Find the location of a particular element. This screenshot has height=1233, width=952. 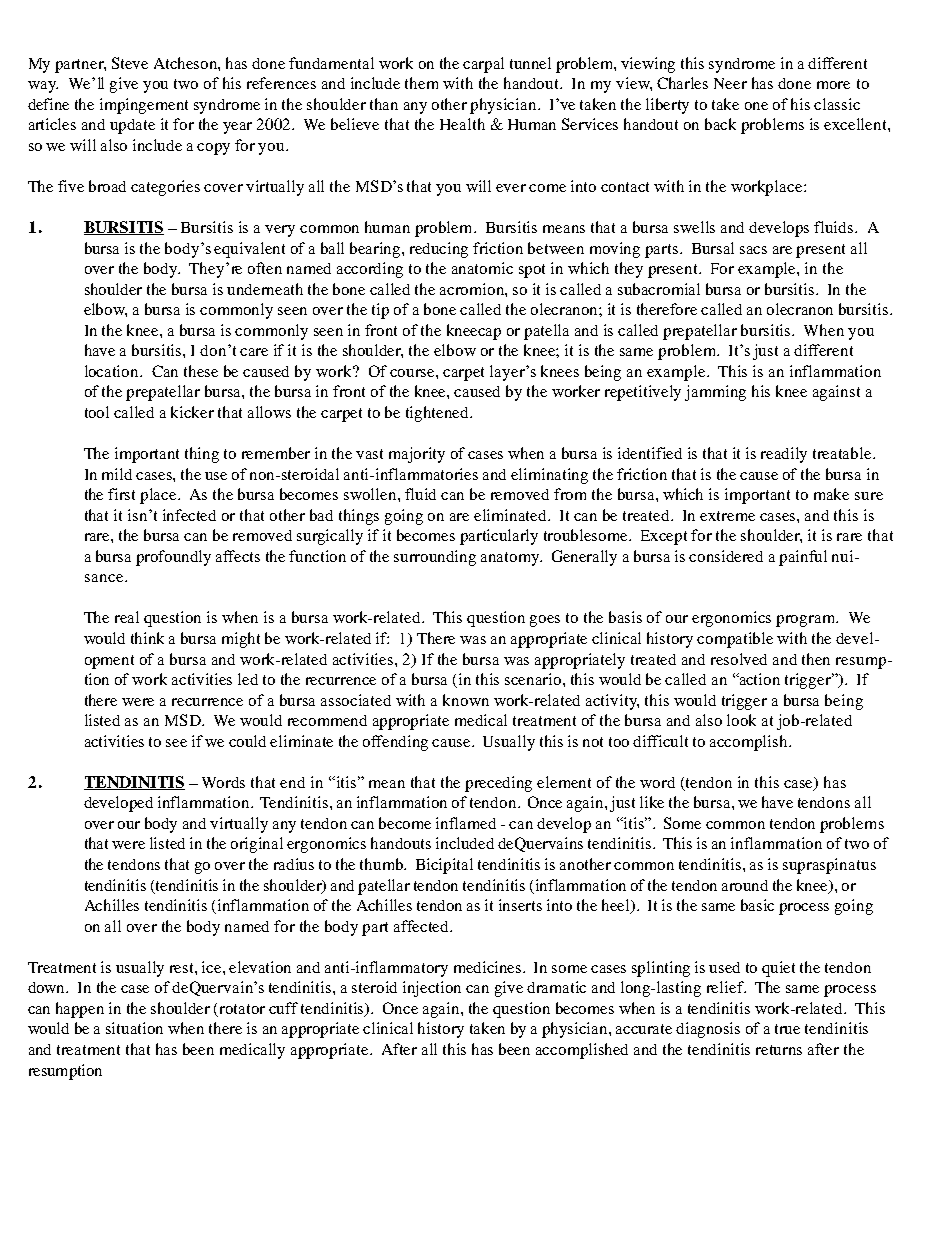

tip is located at coordinates (380, 311).
